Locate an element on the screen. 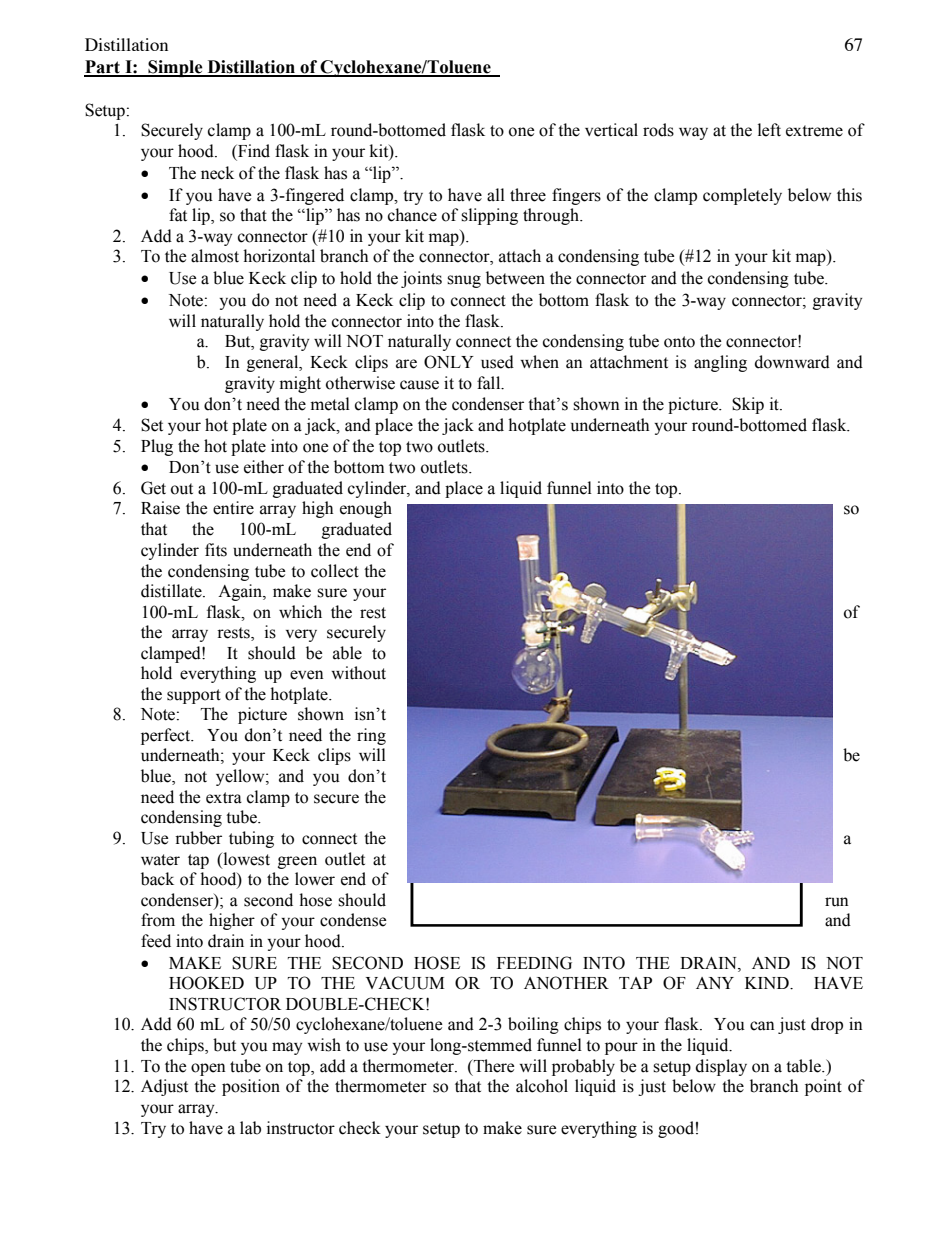  support is located at coordinates (194, 696).
